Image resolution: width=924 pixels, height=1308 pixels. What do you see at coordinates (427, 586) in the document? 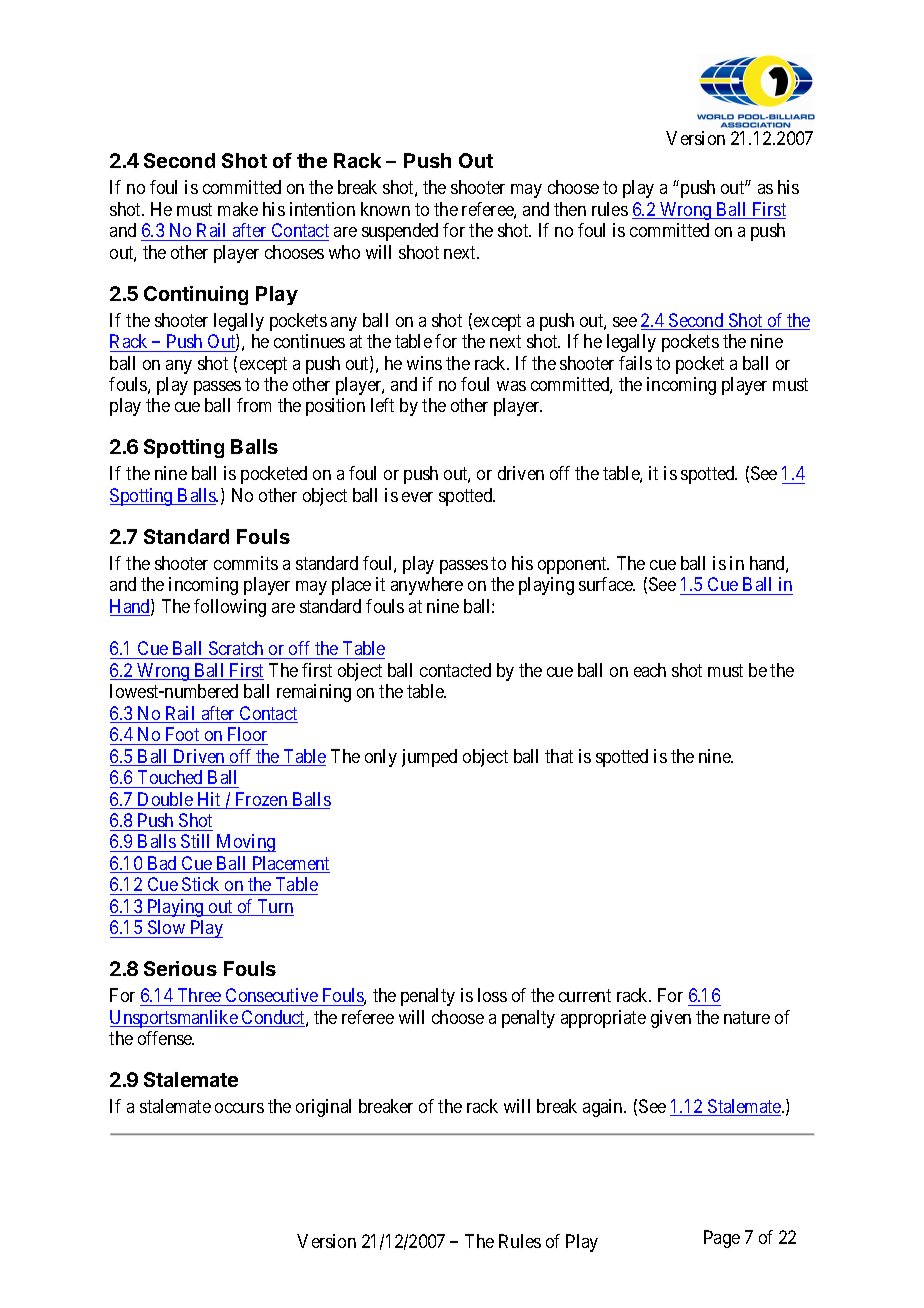
I see `anywhere` at bounding box center [427, 586].
